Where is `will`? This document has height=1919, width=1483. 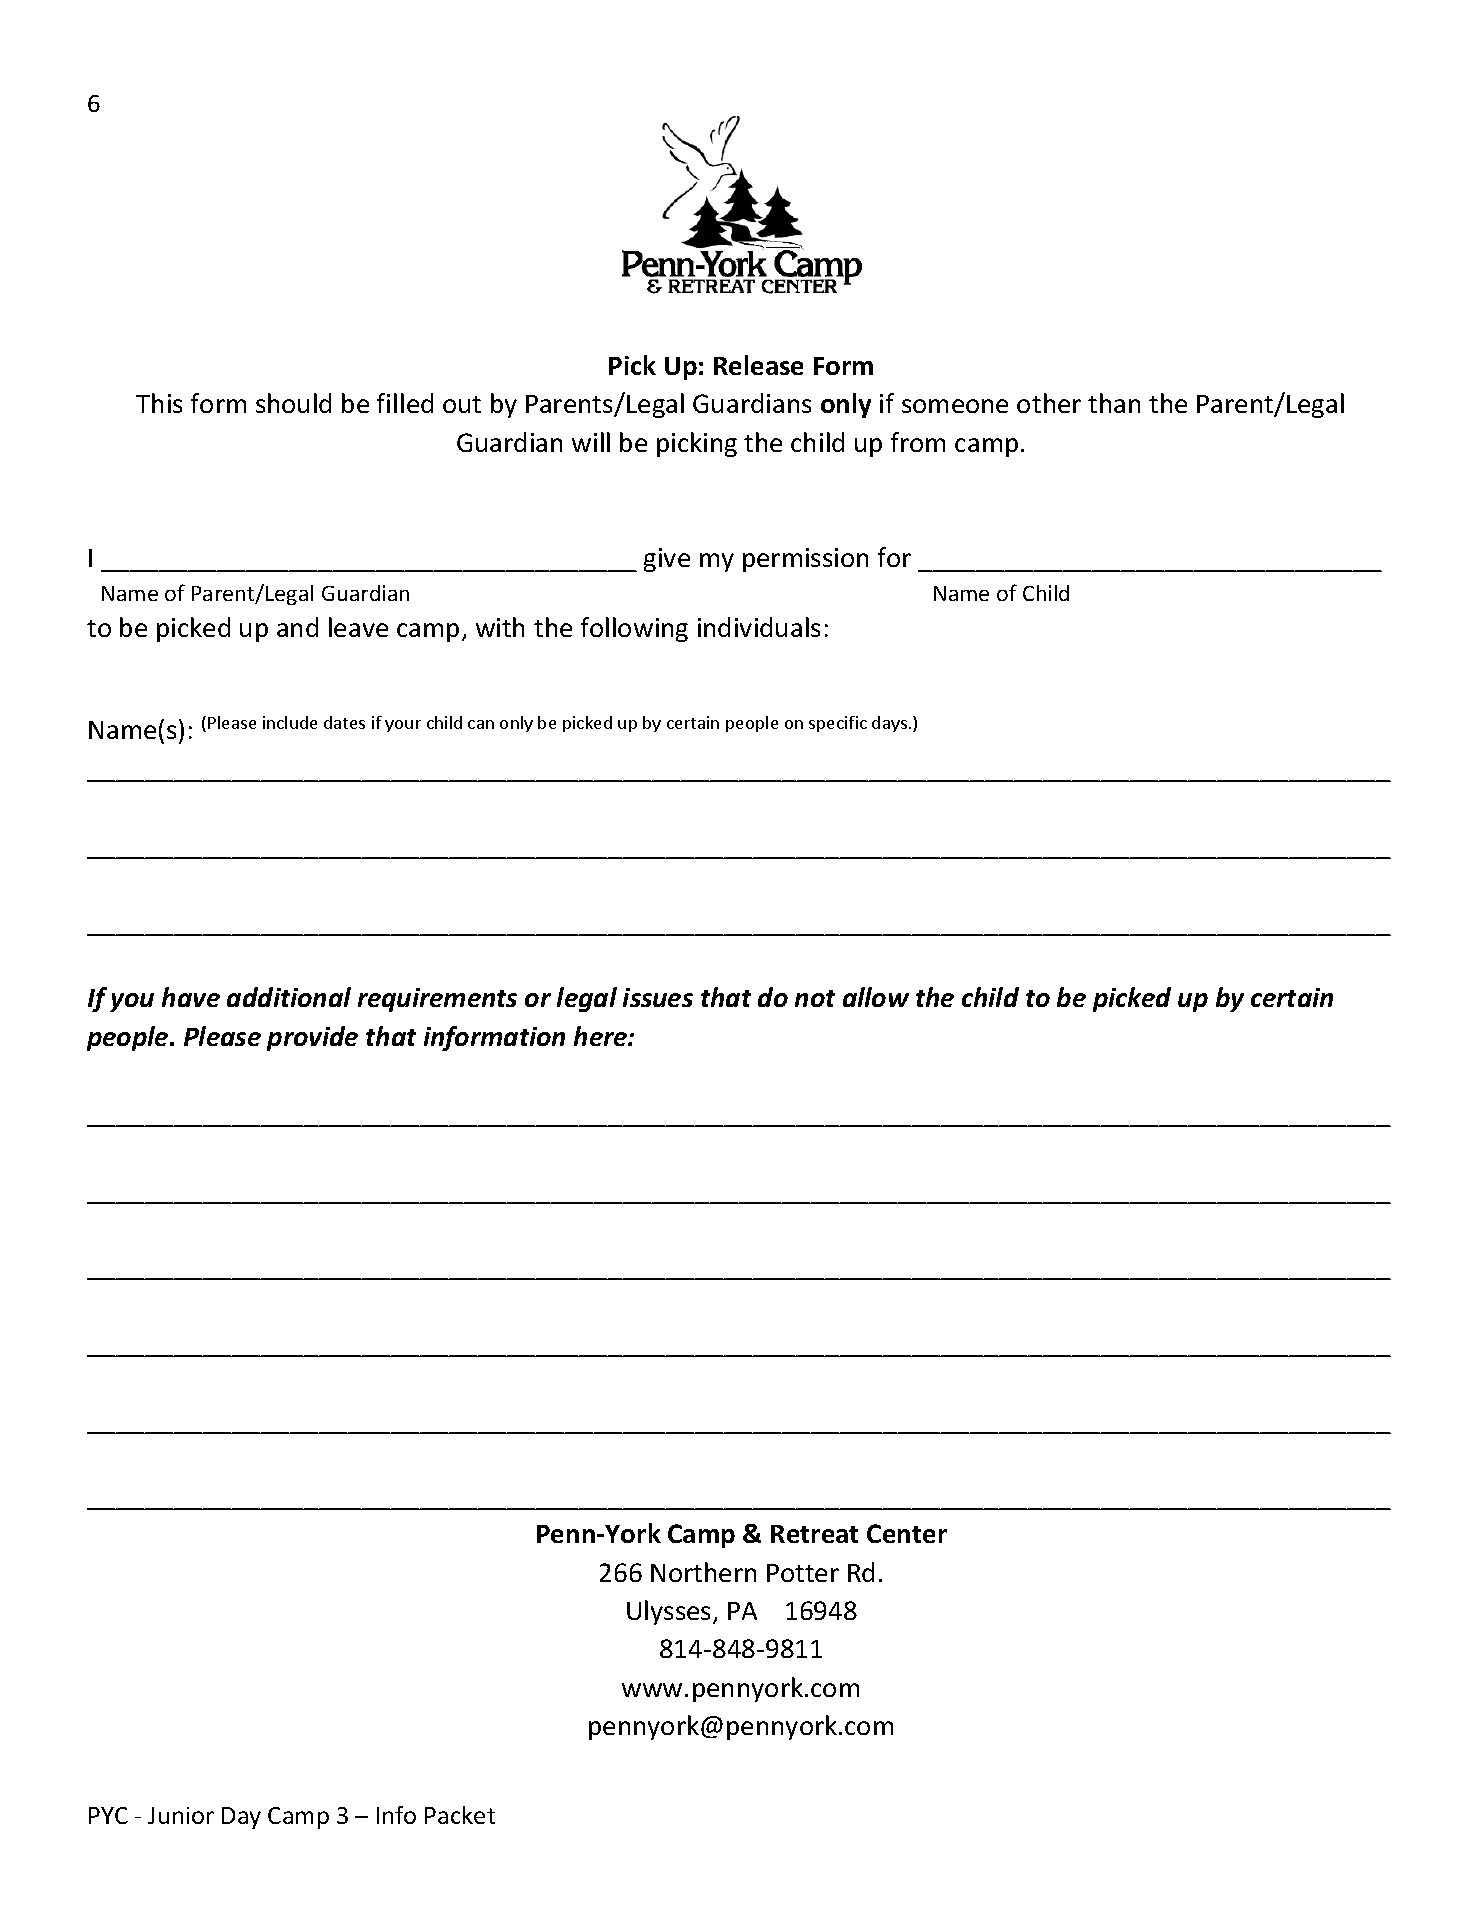 will is located at coordinates (591, 442).
